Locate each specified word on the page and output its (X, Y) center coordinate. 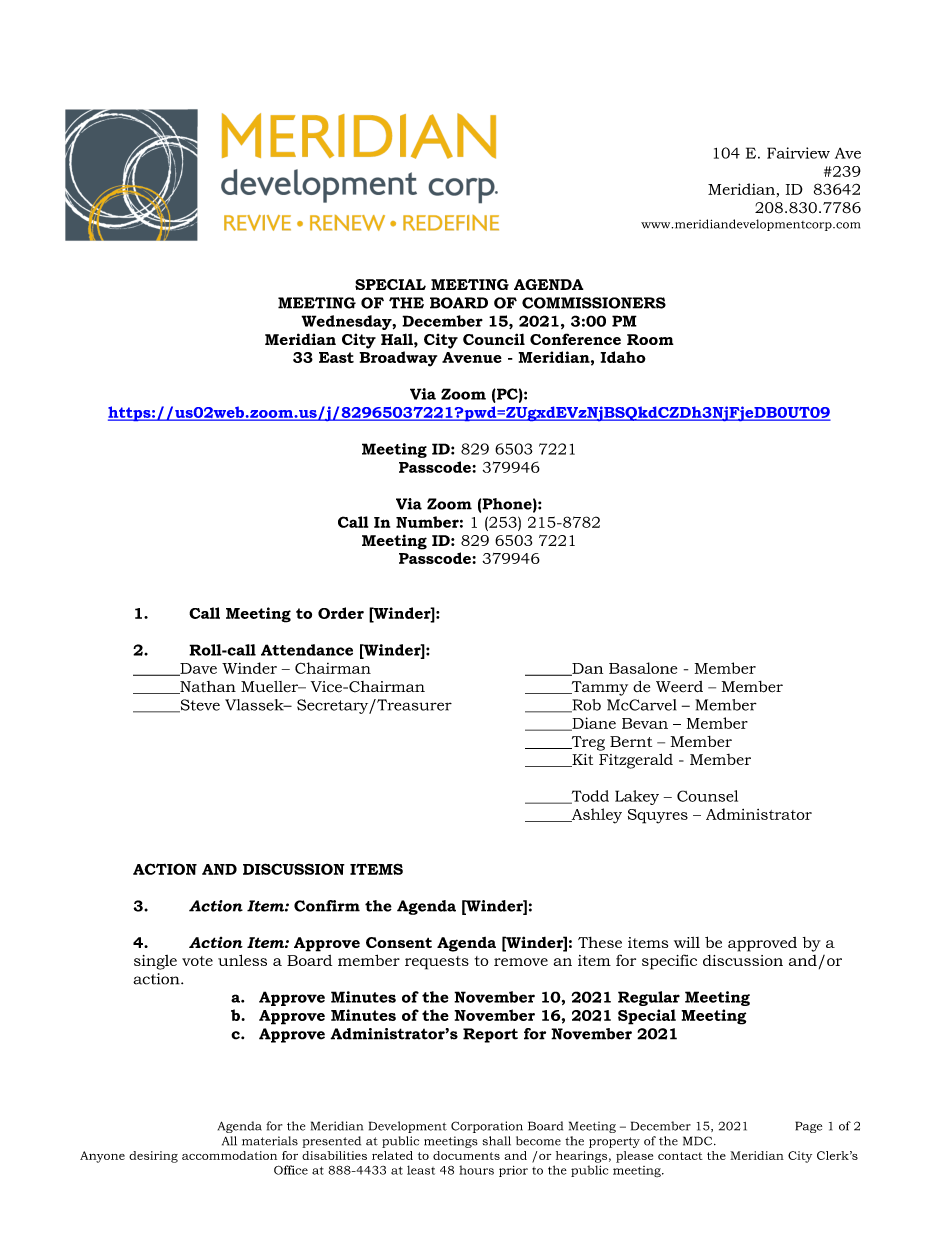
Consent (399, 942)
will (687, 942)
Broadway (398, 359)
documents (466, 1155)
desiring (153, 1157)
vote (197, 961)
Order (341, 613)
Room (650, 339)
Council (494, 339)
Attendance (307, 650)
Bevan (645, 723)
